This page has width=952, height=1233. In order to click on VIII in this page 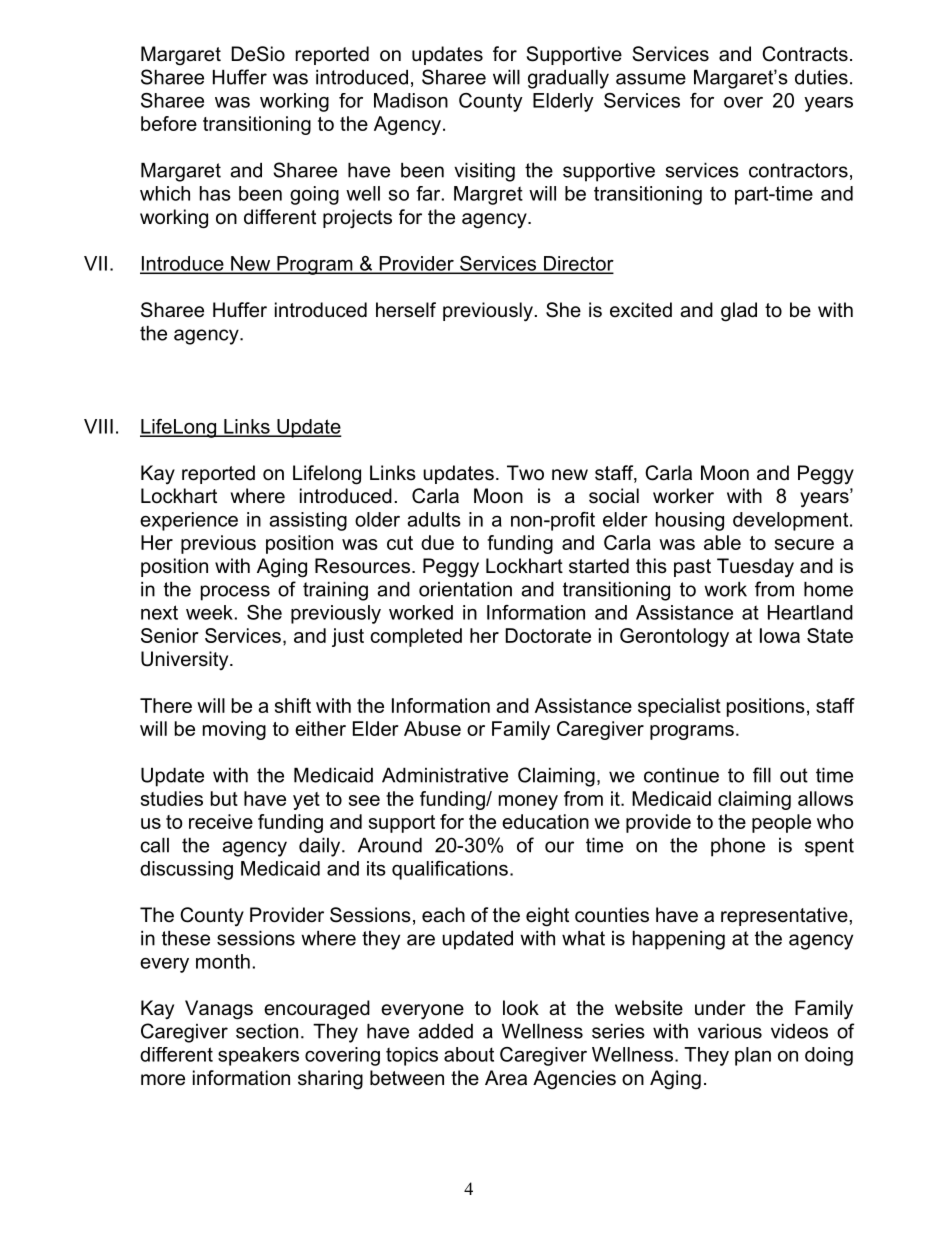, I will do `click(98, 426)`.
